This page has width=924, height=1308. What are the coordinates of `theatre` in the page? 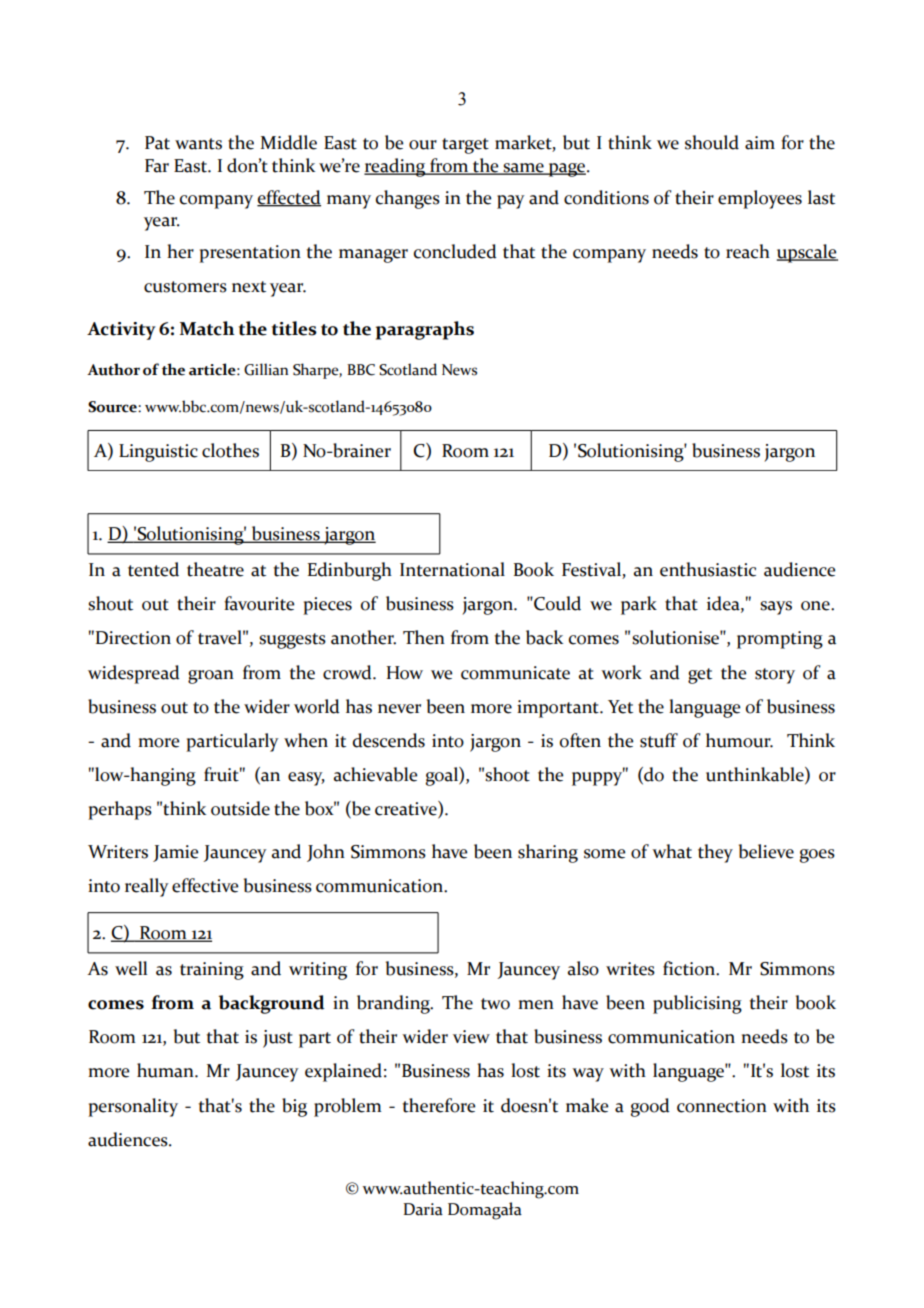 It's located at (215, 569).
